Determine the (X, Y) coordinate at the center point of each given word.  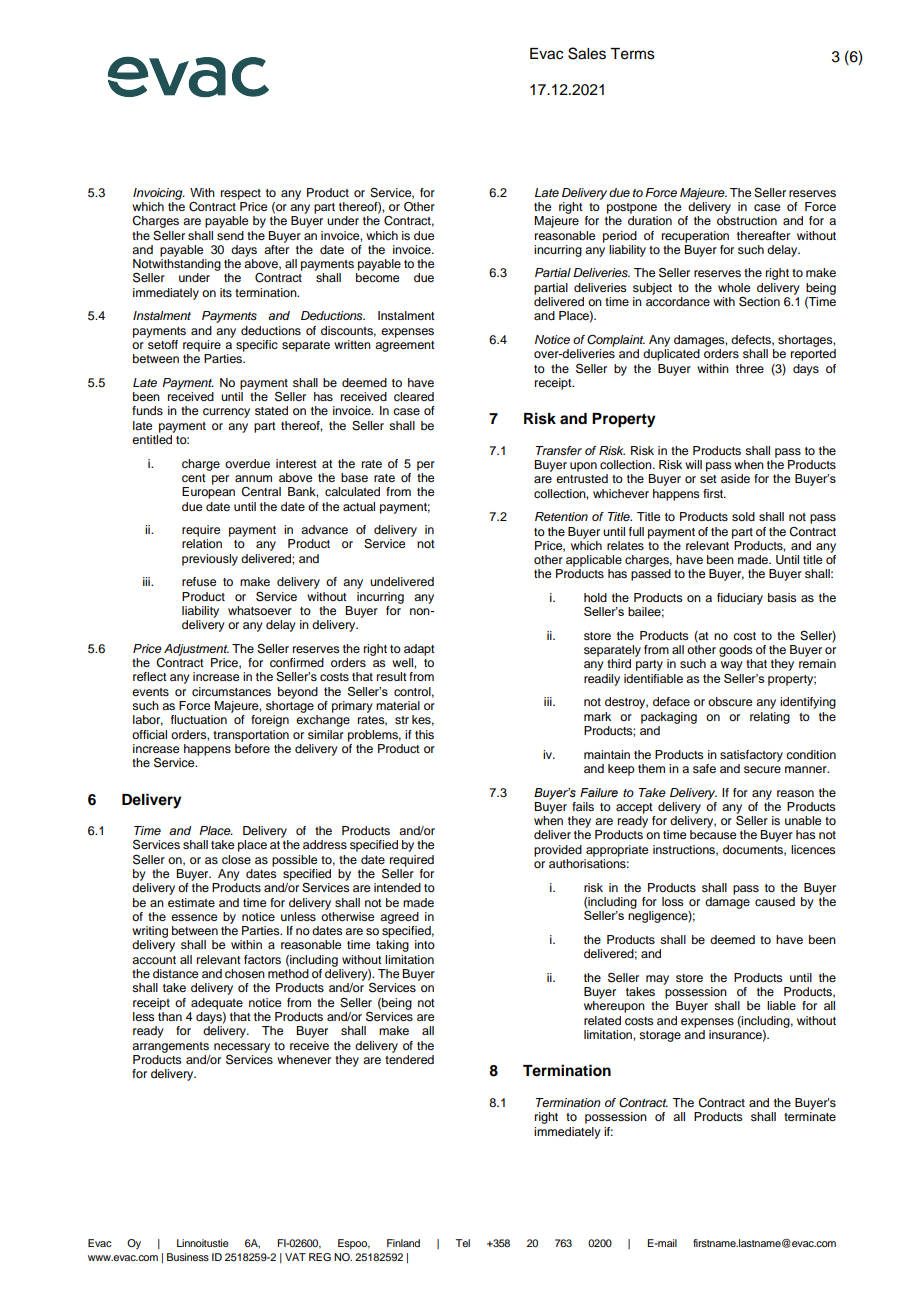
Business (188, 1257)
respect (241, 194)
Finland (403, 1243)
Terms (632, 54)
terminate (810, 1116)
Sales (587, 53)
